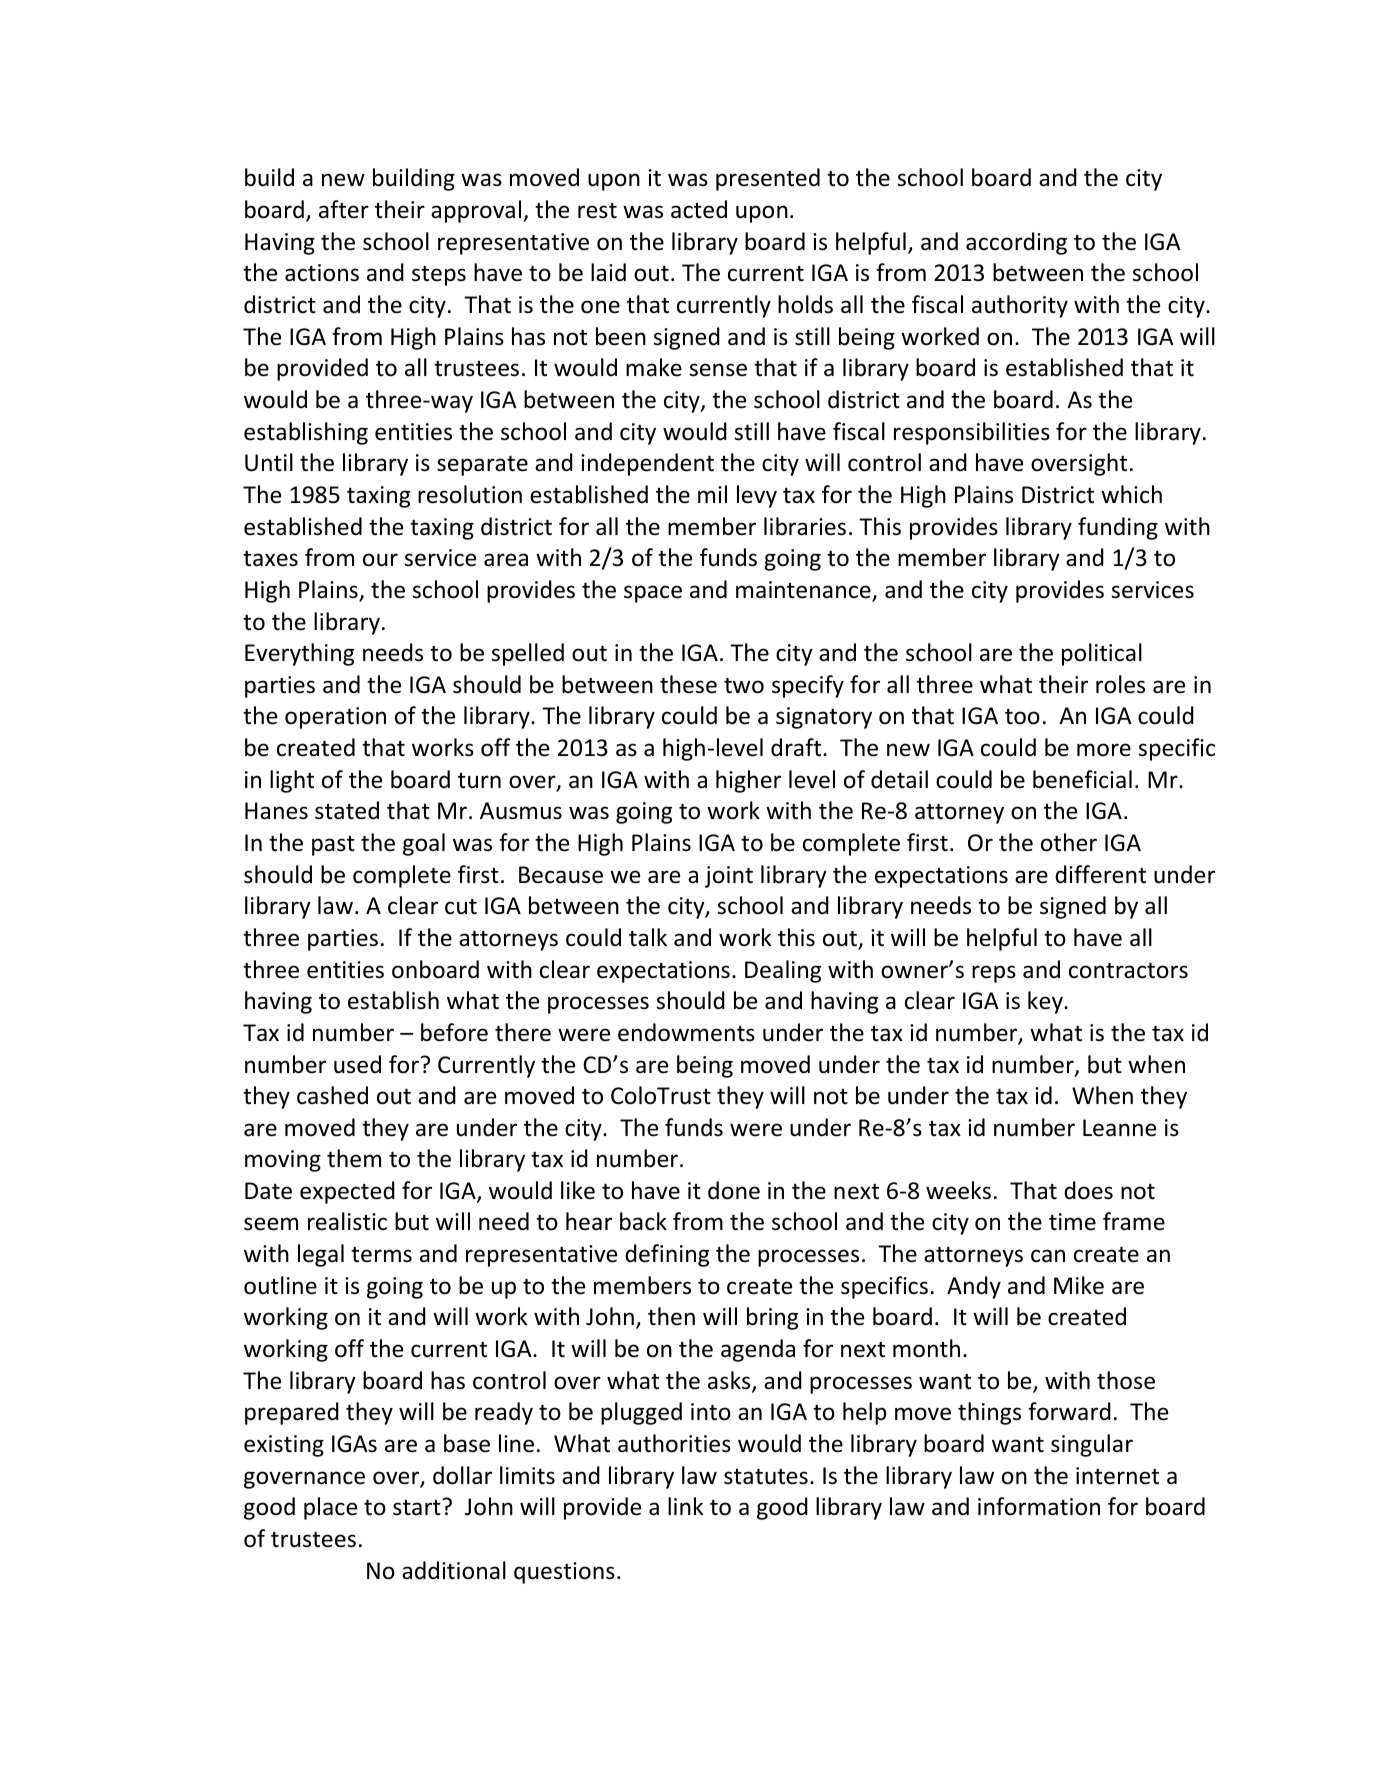 The height and width of the document is (1785, 1379). Describe the element at coordinates (1016, 243) in the document. I see `according` at that location.
